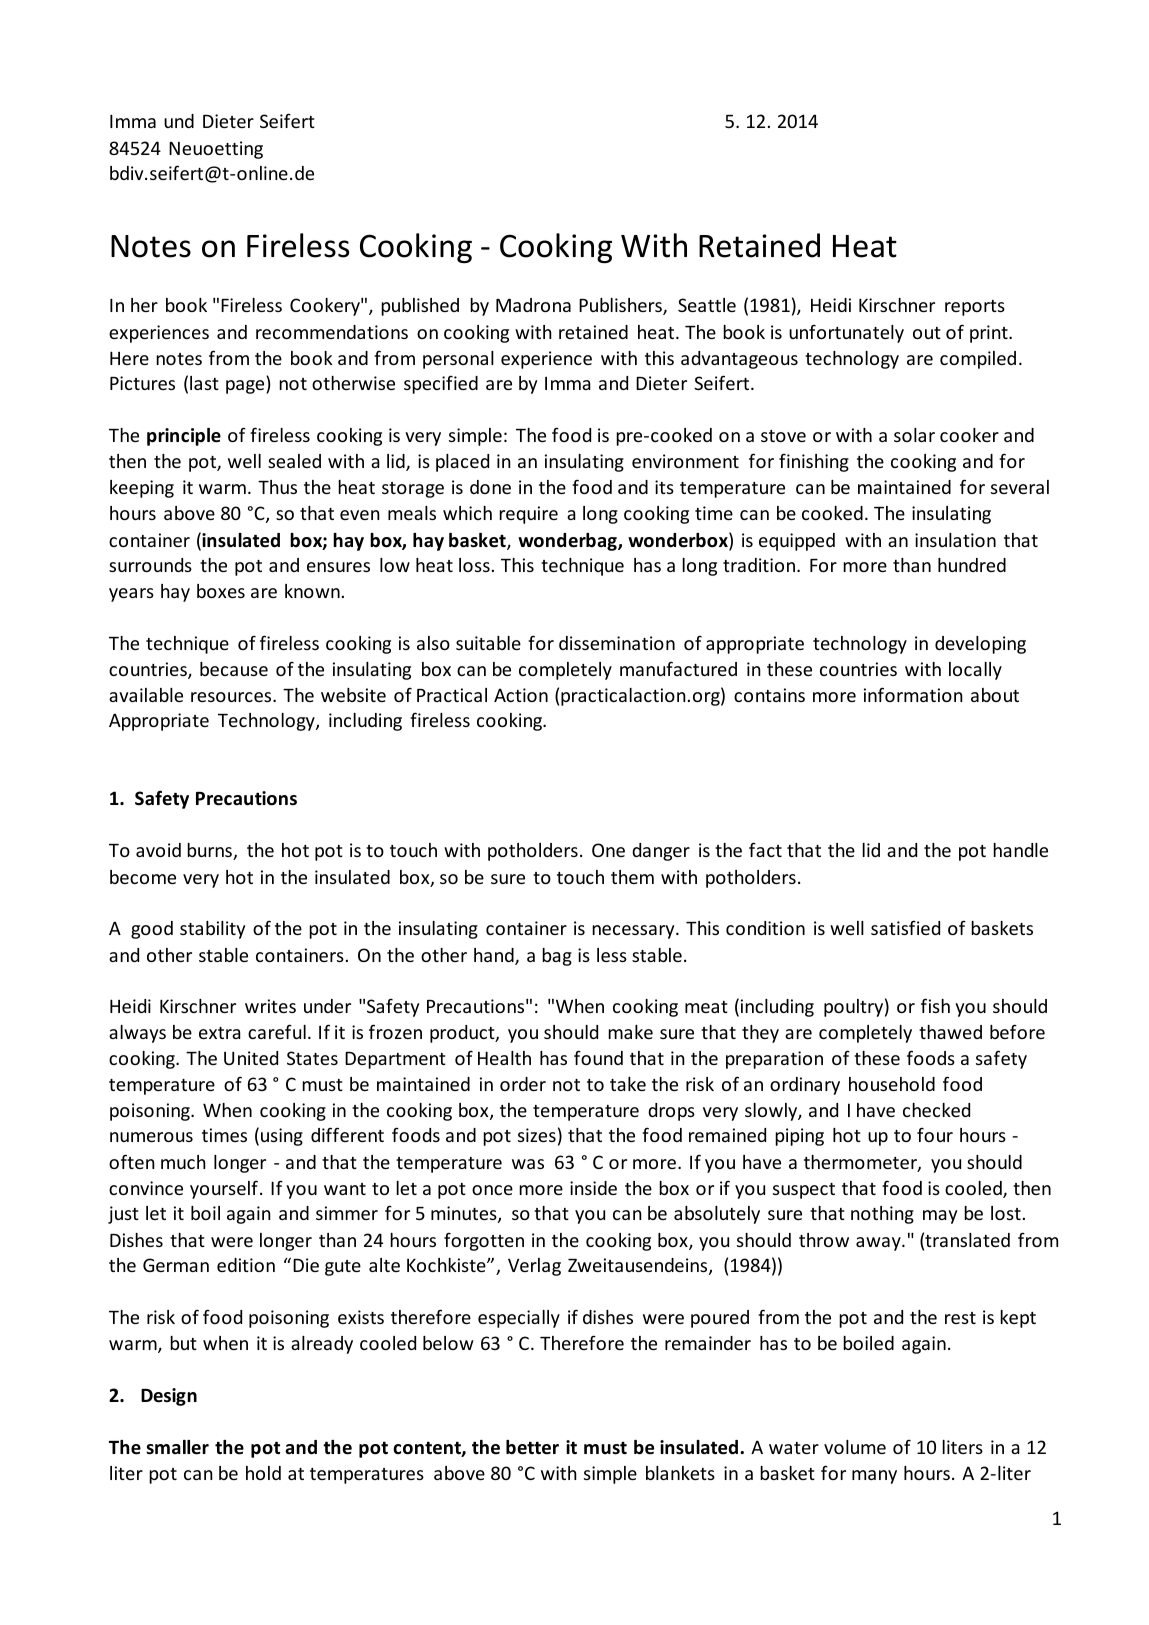 The width and height of the image is (1149, 1625). I want to click on smaller, so click(177, 1447).
